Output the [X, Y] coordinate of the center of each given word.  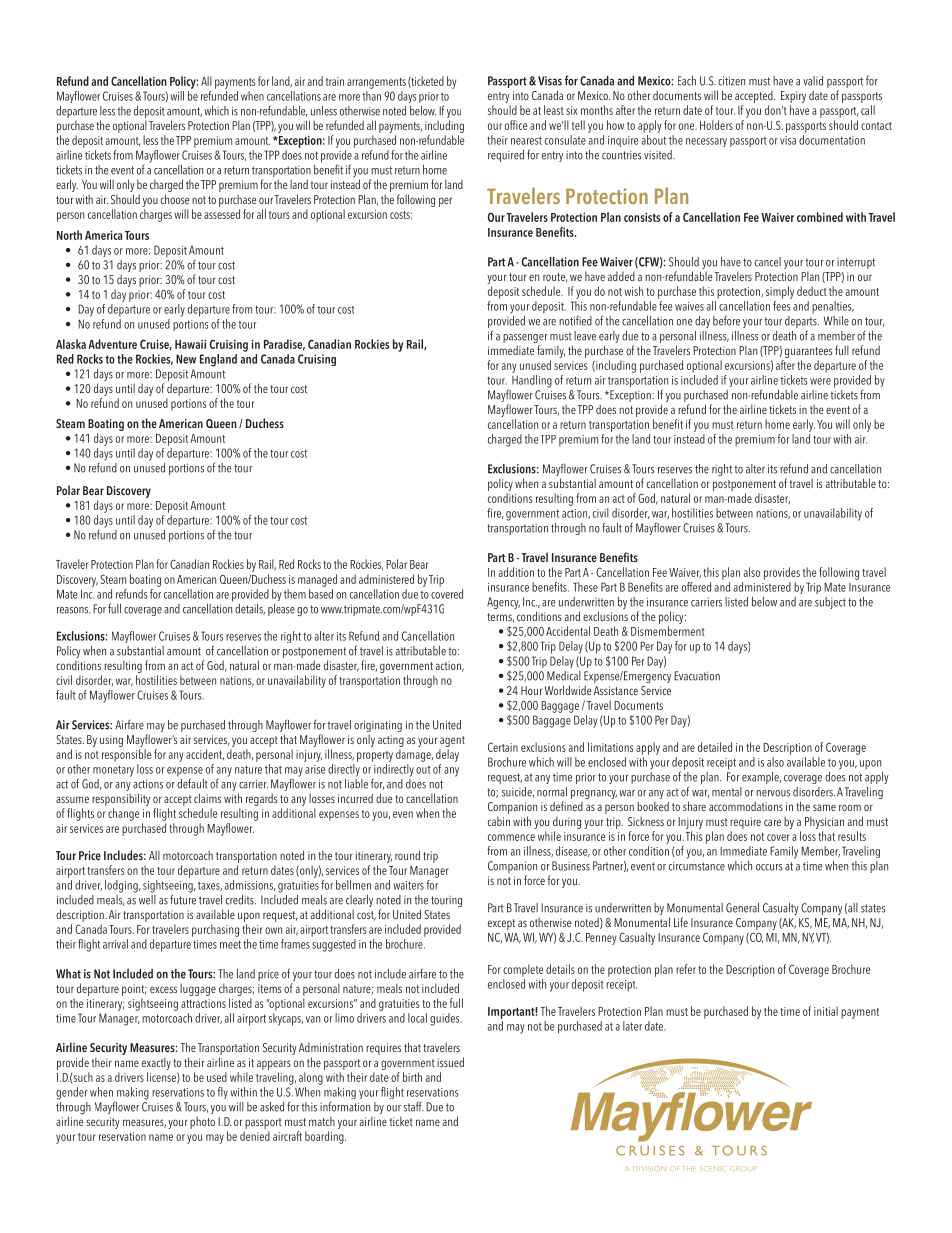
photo [202, 1122]
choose [175, 199]
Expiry [793, 98]
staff [414, 1106]
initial [826, 1011]
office [516, 125]
